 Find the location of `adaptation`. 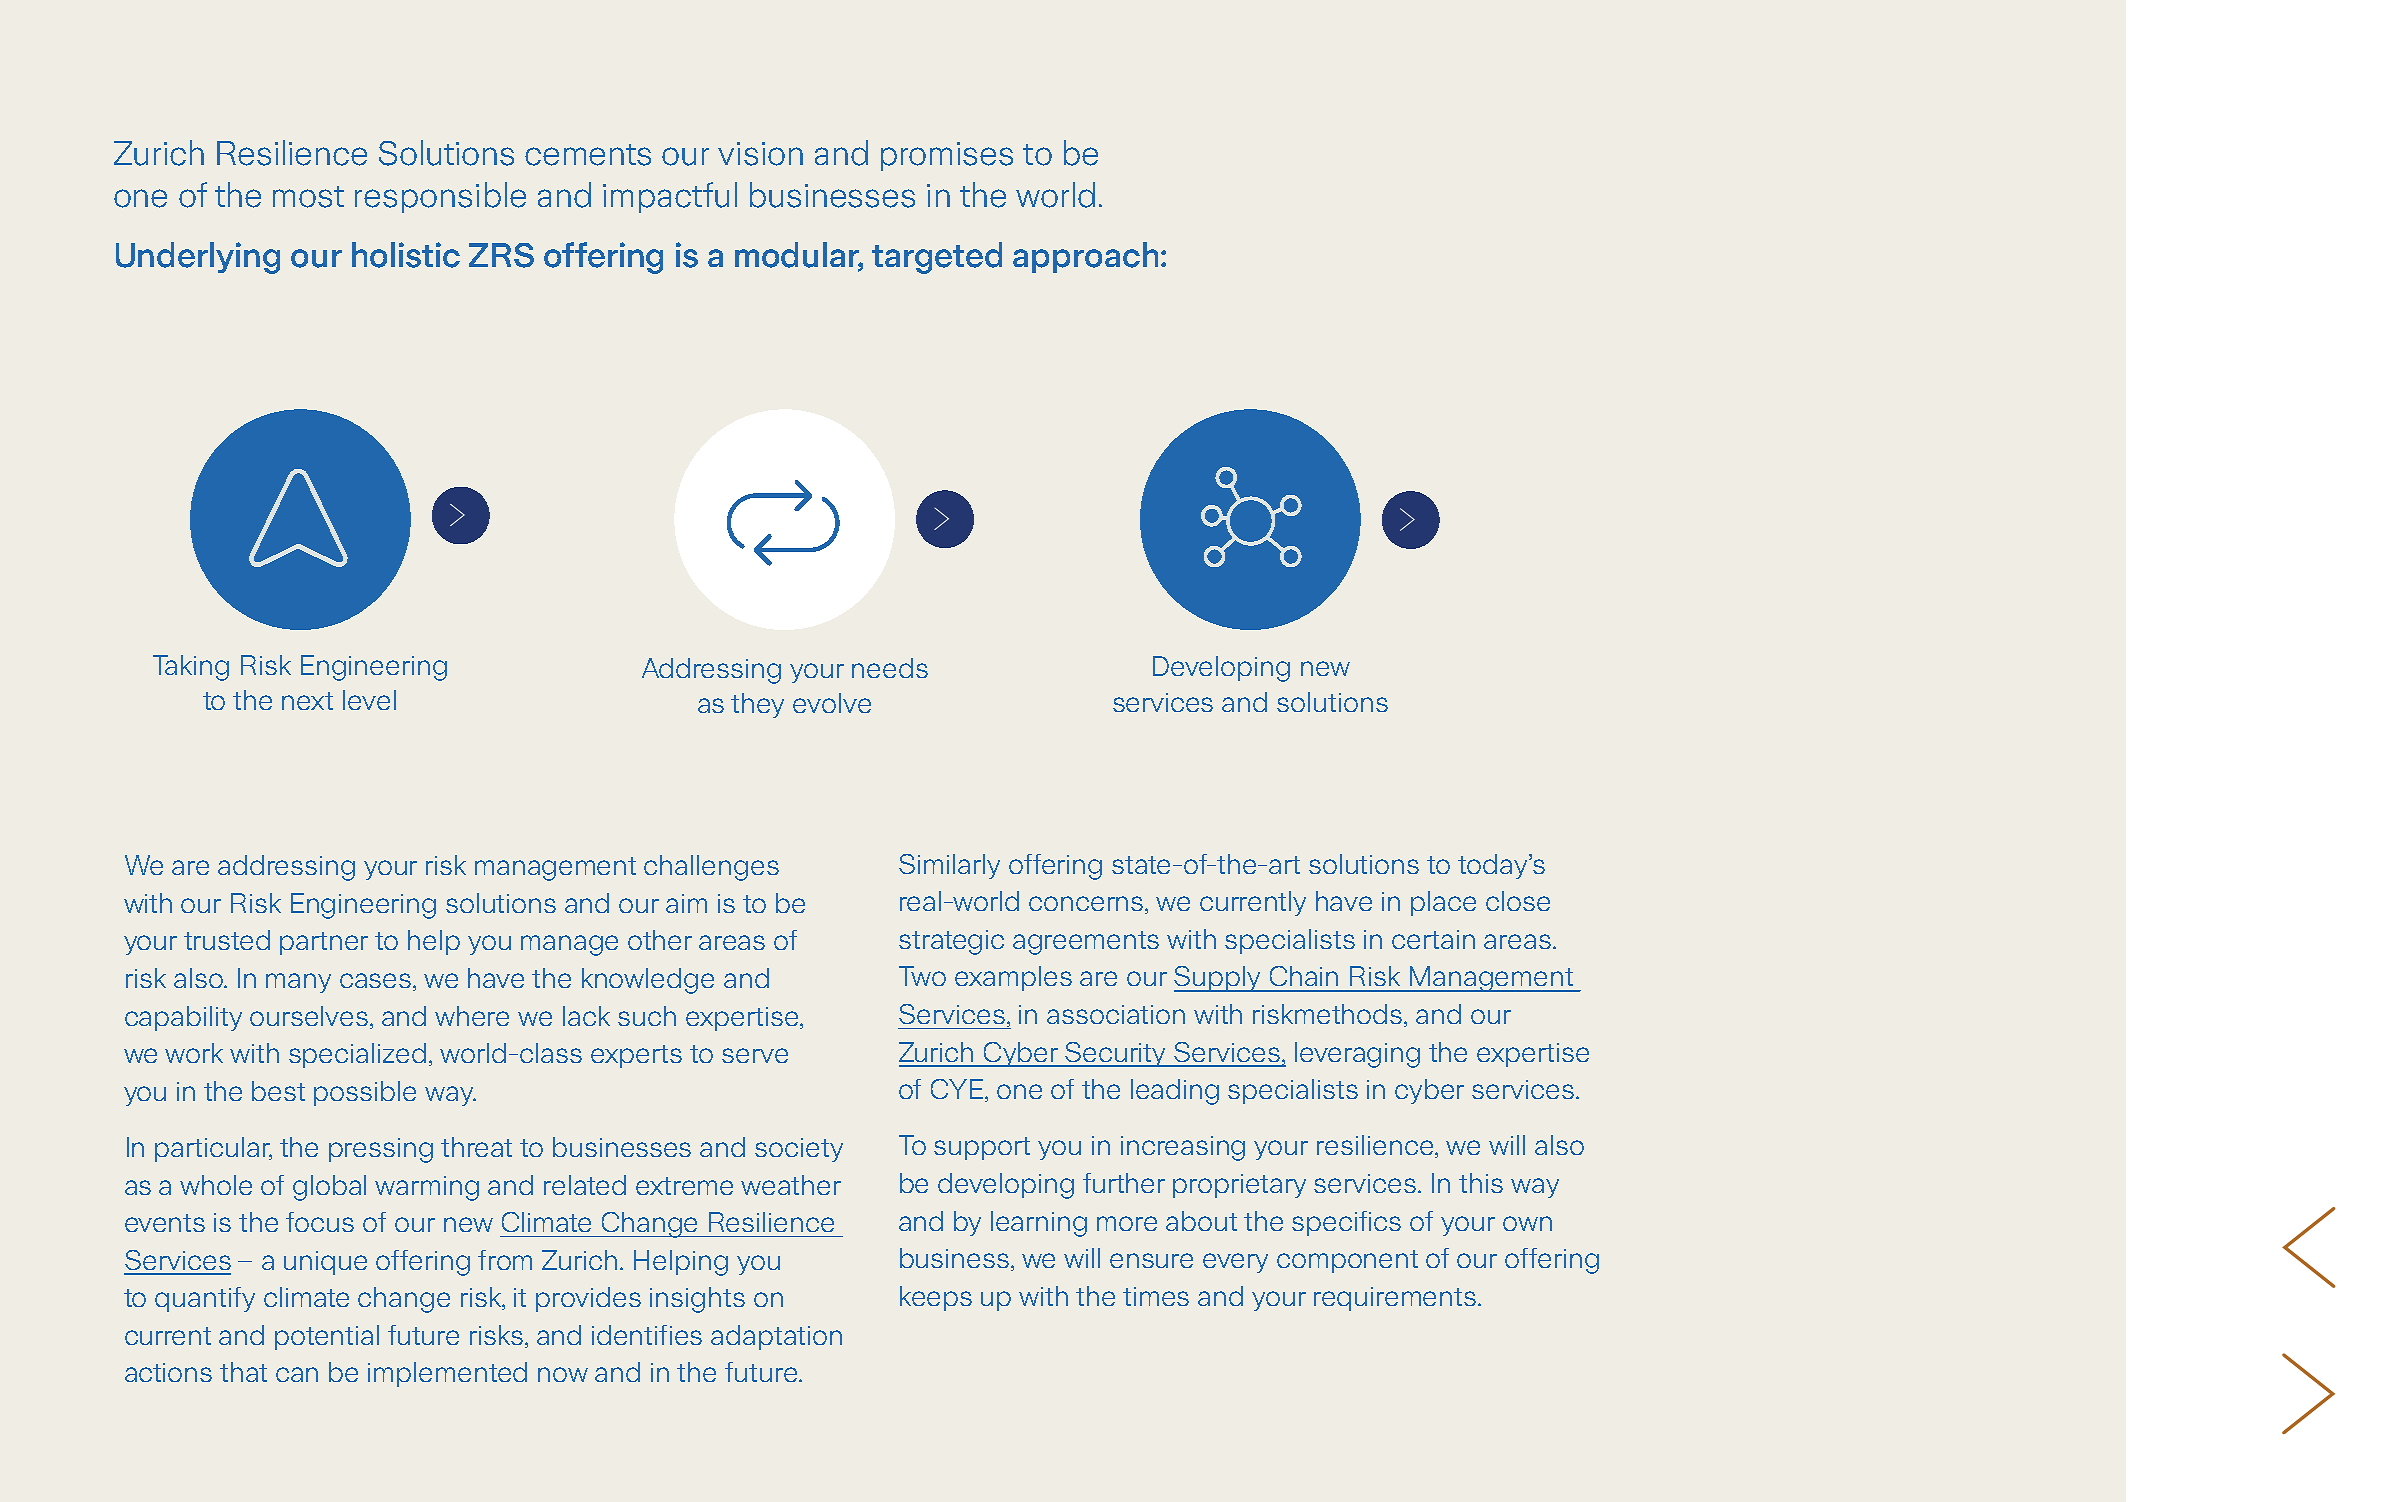

adaptation is located at coordinates (776, 1337).
